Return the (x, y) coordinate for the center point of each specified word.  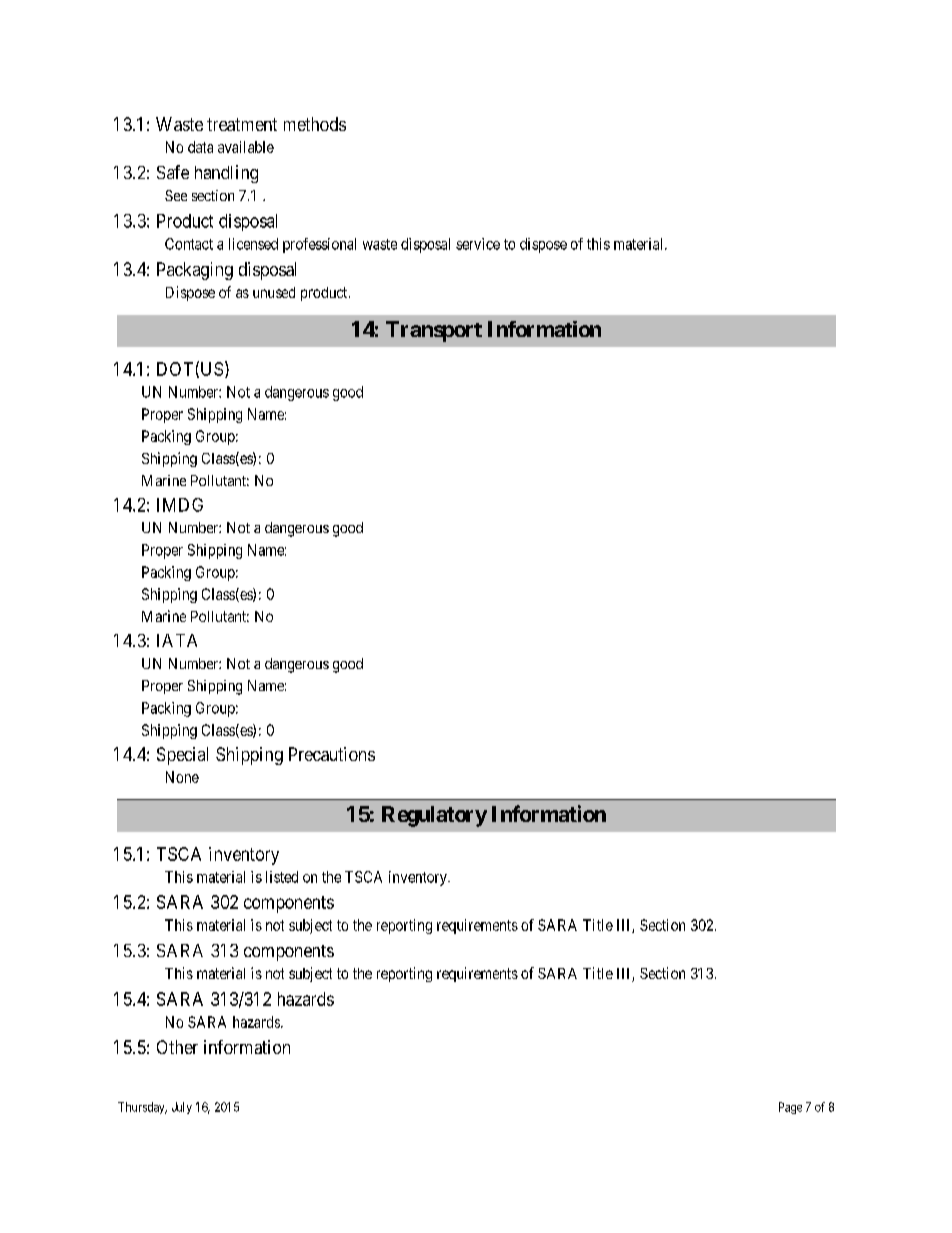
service (478, 244)
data (200, 147)
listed (282, 877)
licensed (253, 244)
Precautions (332, 754)
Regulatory (434, 816)
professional (319, 245)
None (182, 777)
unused (274, 292)
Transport (434, 331)
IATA (177, 640)
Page (790, 1108)
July (182, 1108)
